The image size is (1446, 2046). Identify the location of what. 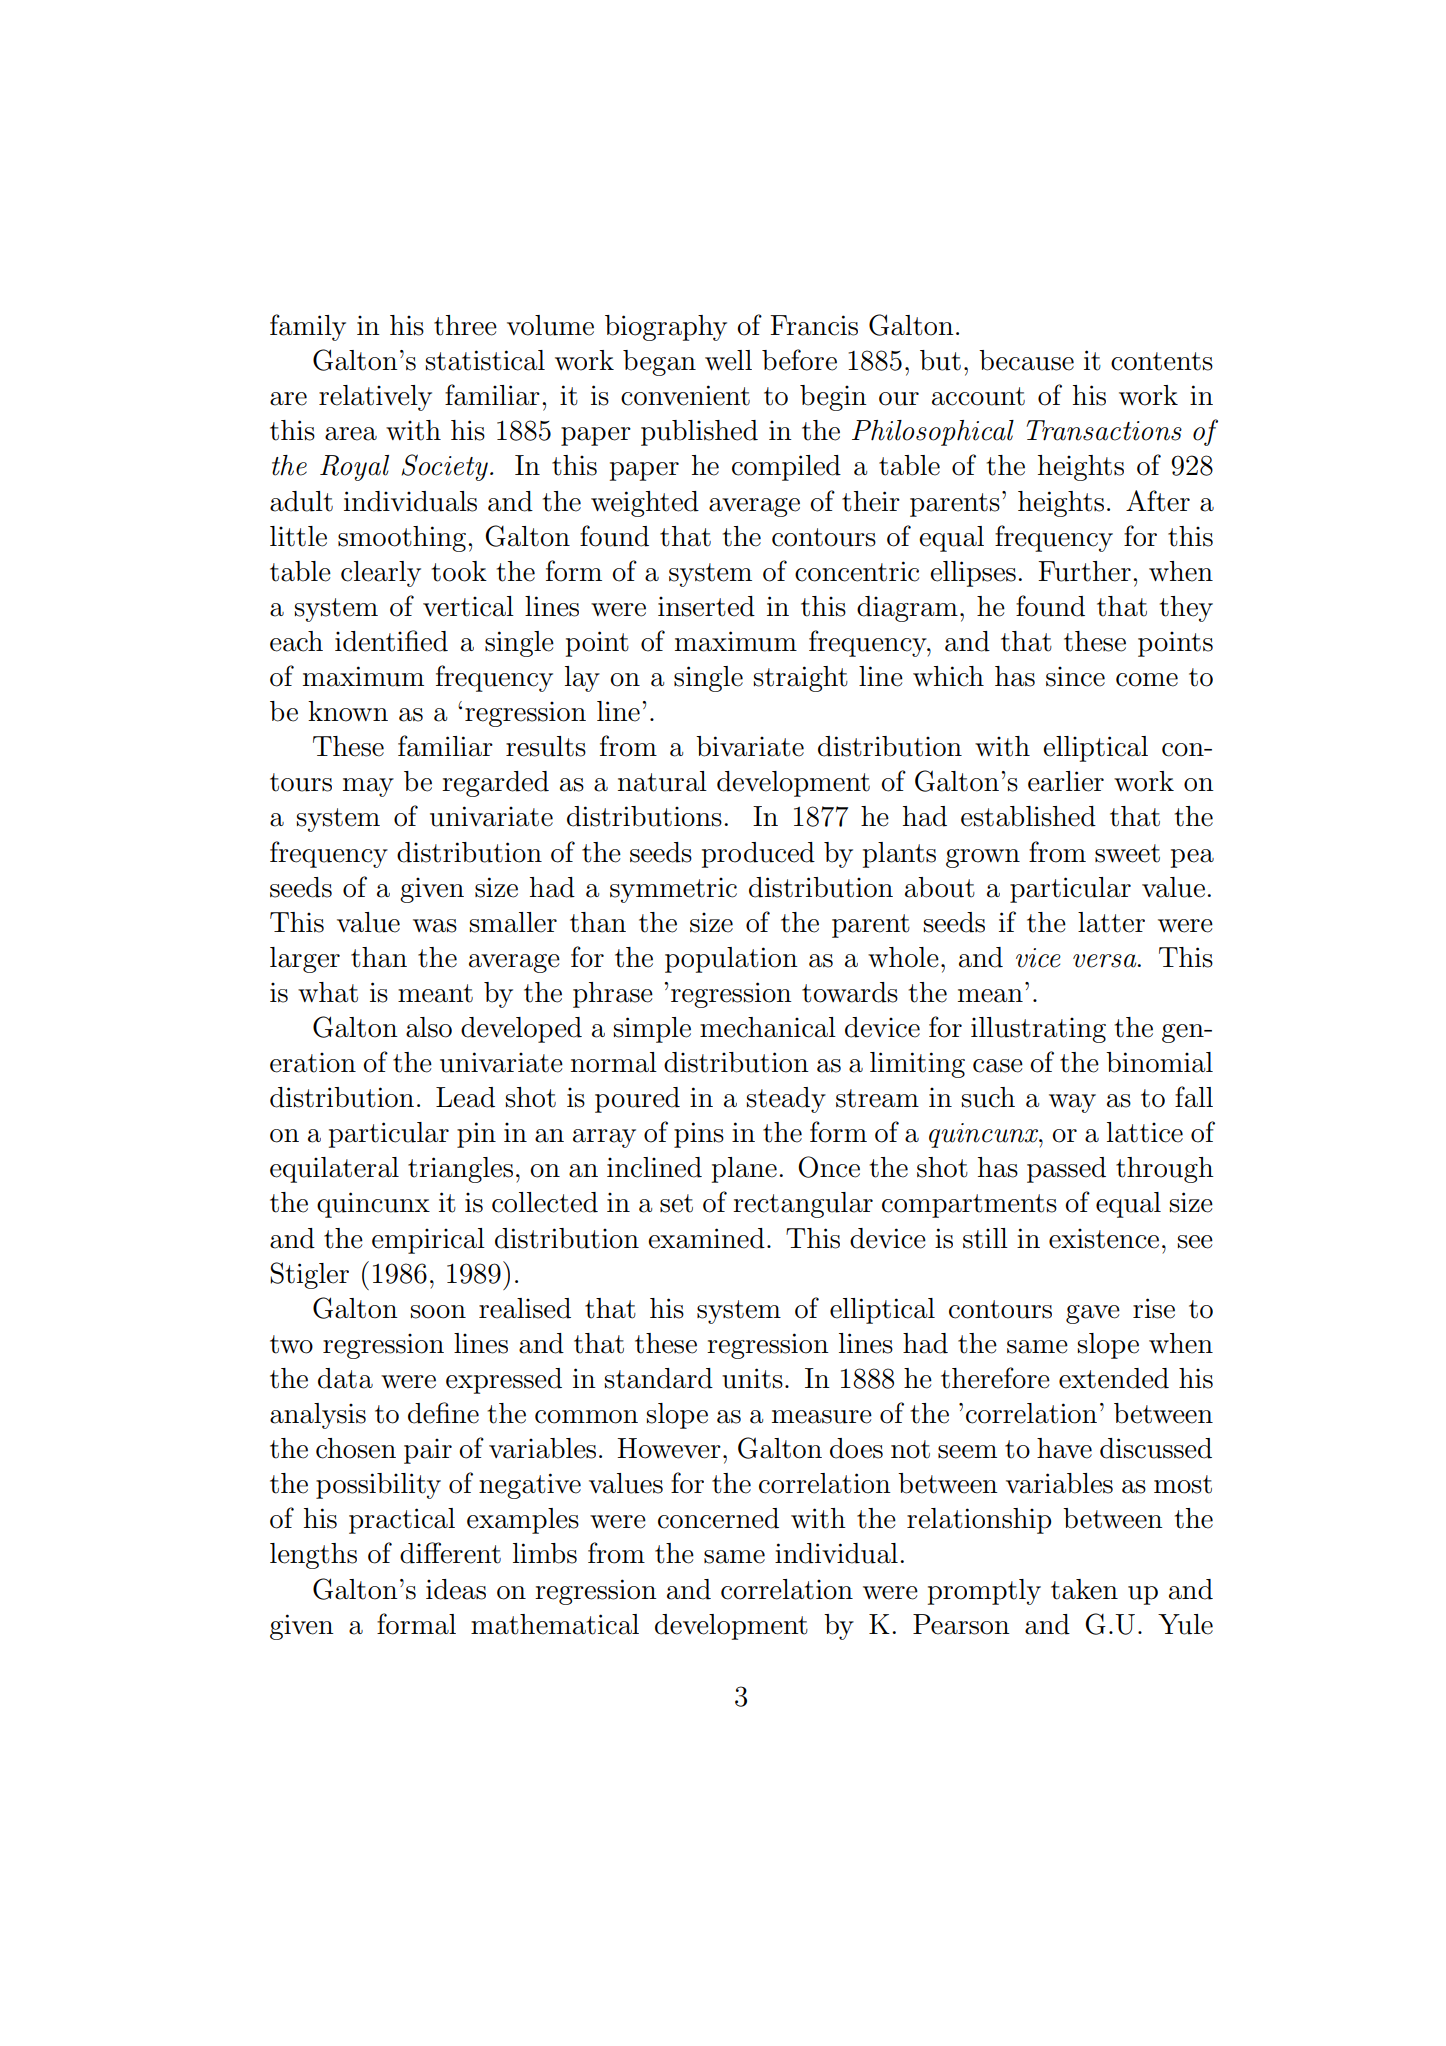
(328, 992).
